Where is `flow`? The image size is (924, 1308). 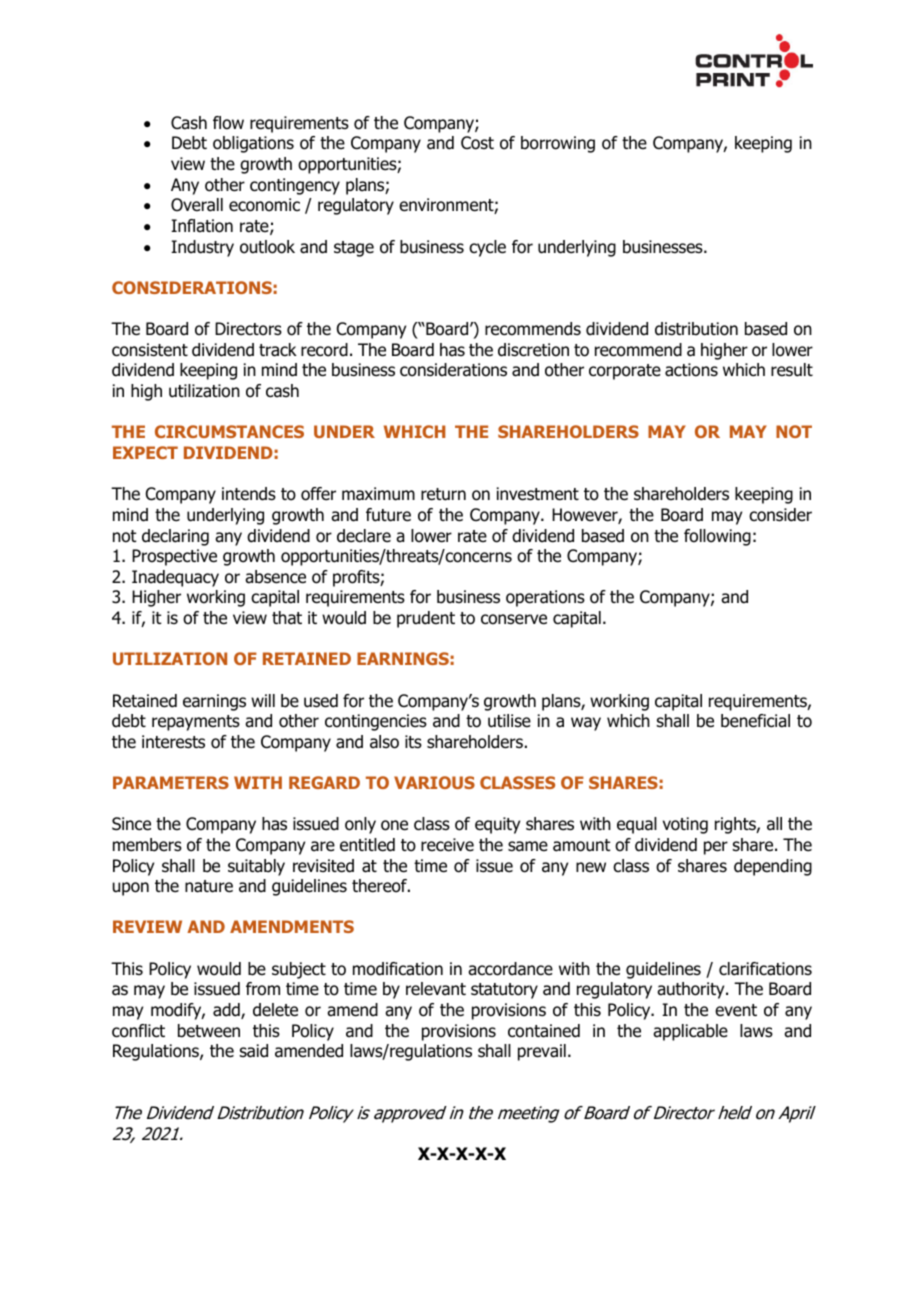 flow is located at coordinates (228, 123).
